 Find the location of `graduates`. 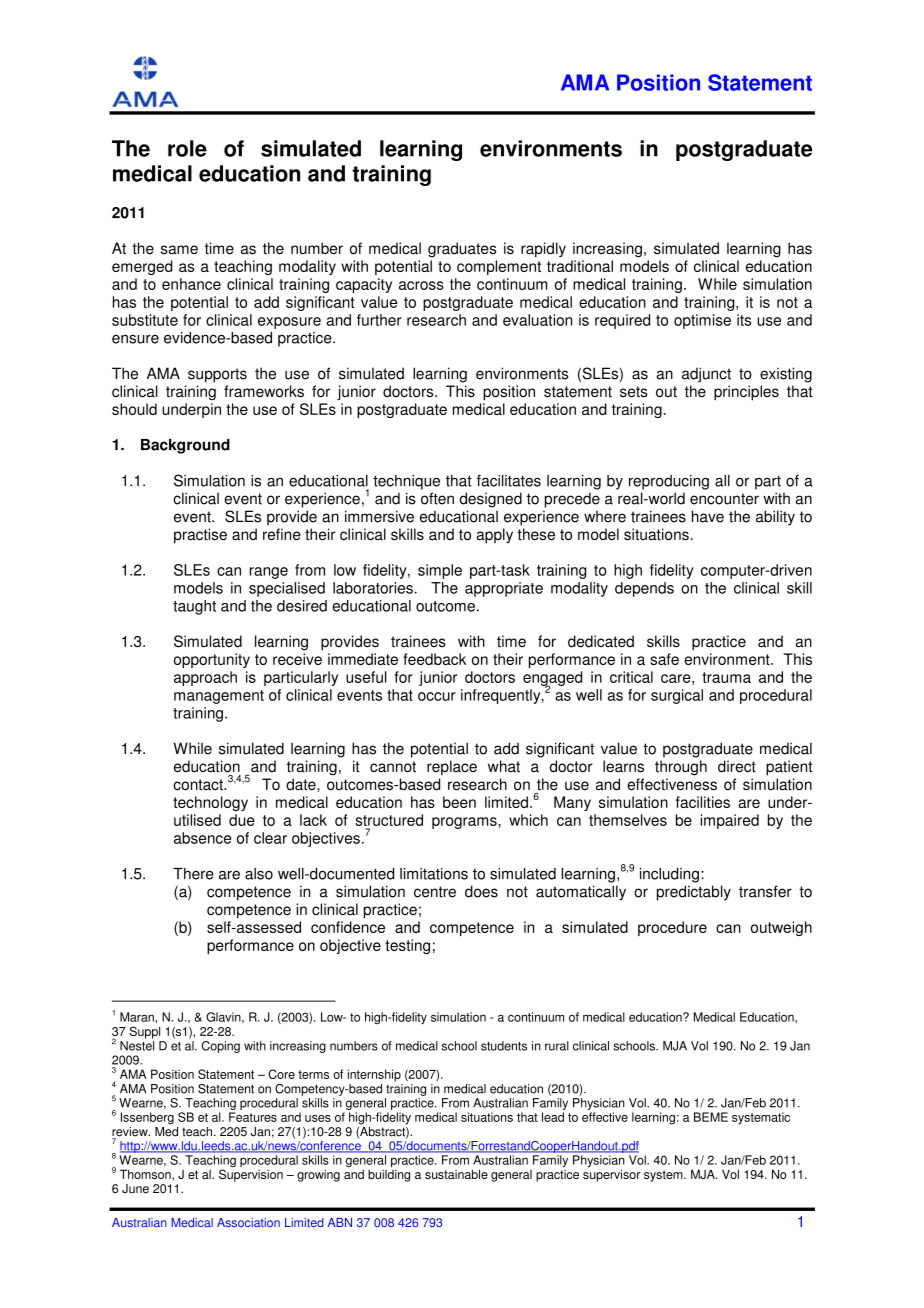

graduates is located at coordinates (462, 250).
